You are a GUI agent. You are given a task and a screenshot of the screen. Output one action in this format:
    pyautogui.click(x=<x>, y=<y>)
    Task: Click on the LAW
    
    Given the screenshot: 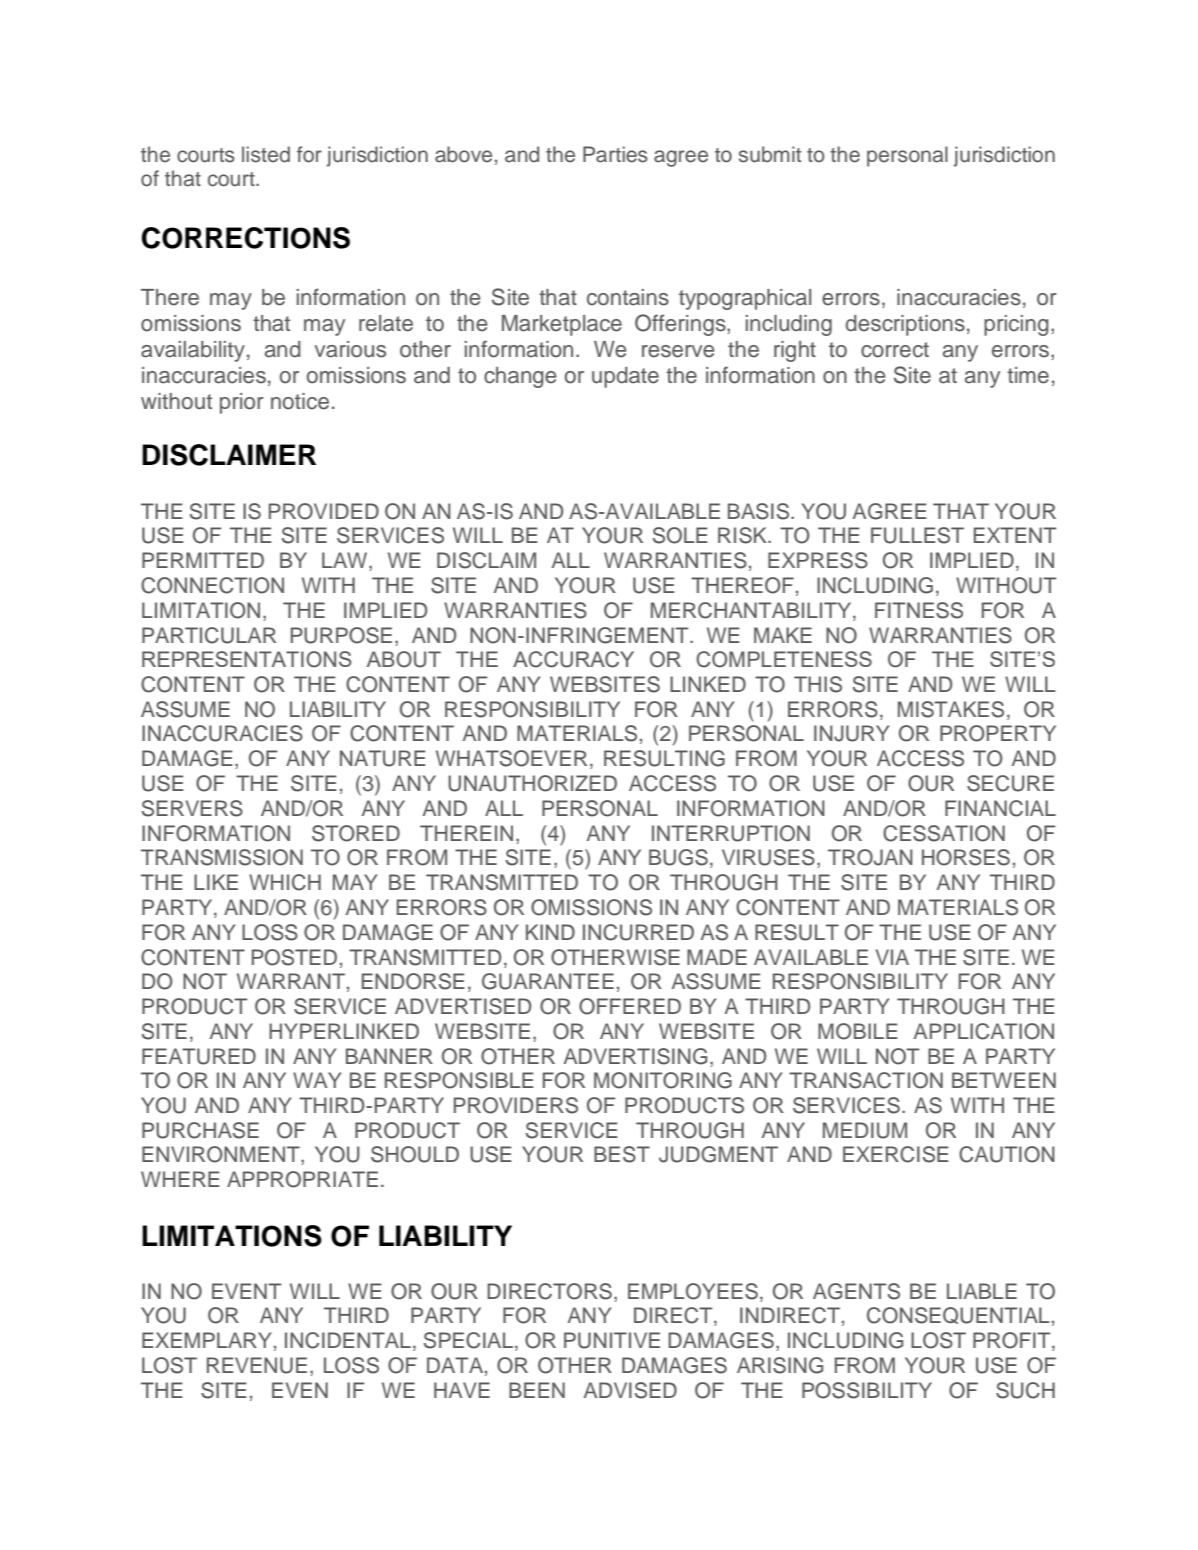 What is the action you would take?
    pyautogui.click(x=346, y=561)
